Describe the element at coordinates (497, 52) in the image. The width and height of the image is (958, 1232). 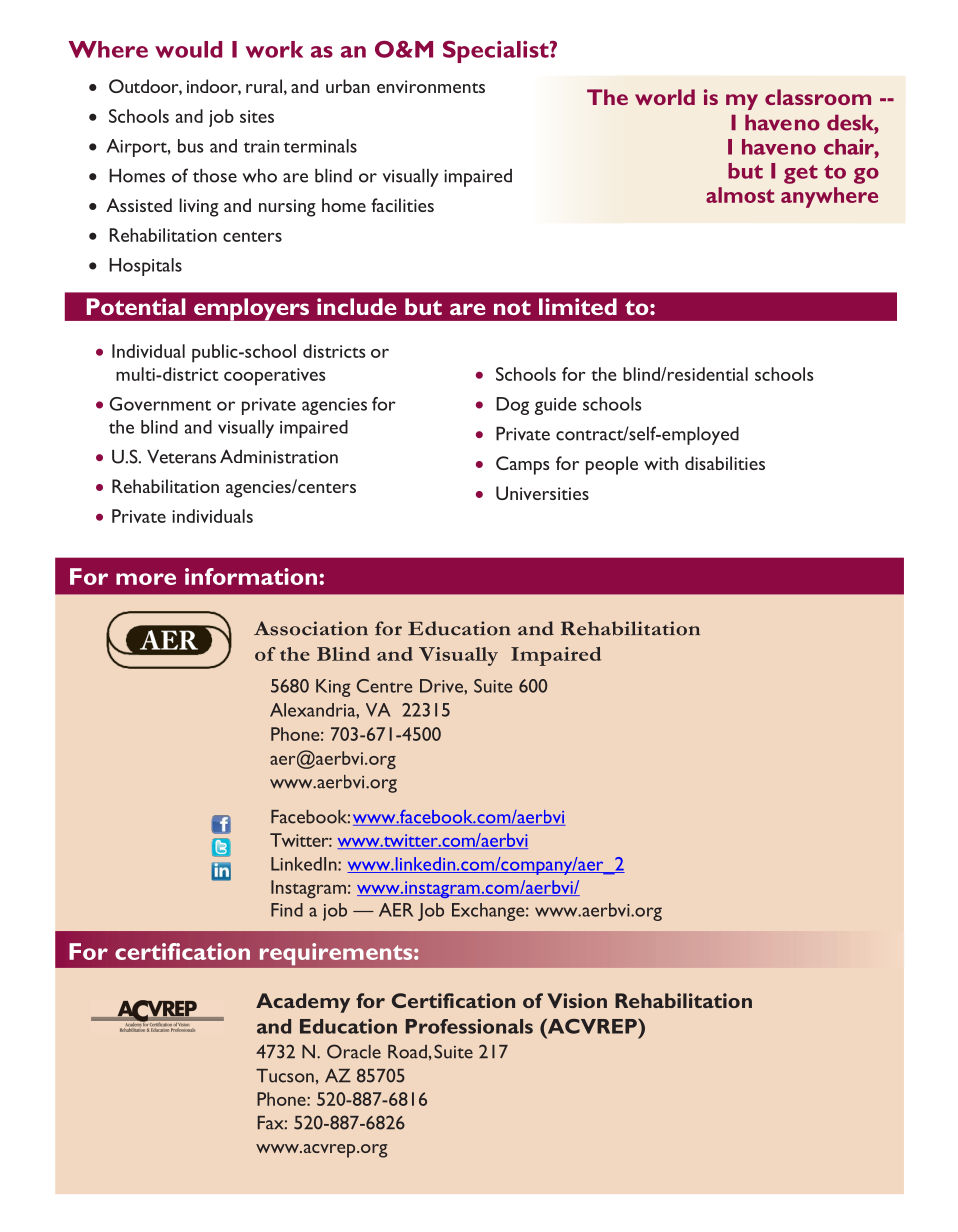
I see `Specialist` at that location.
